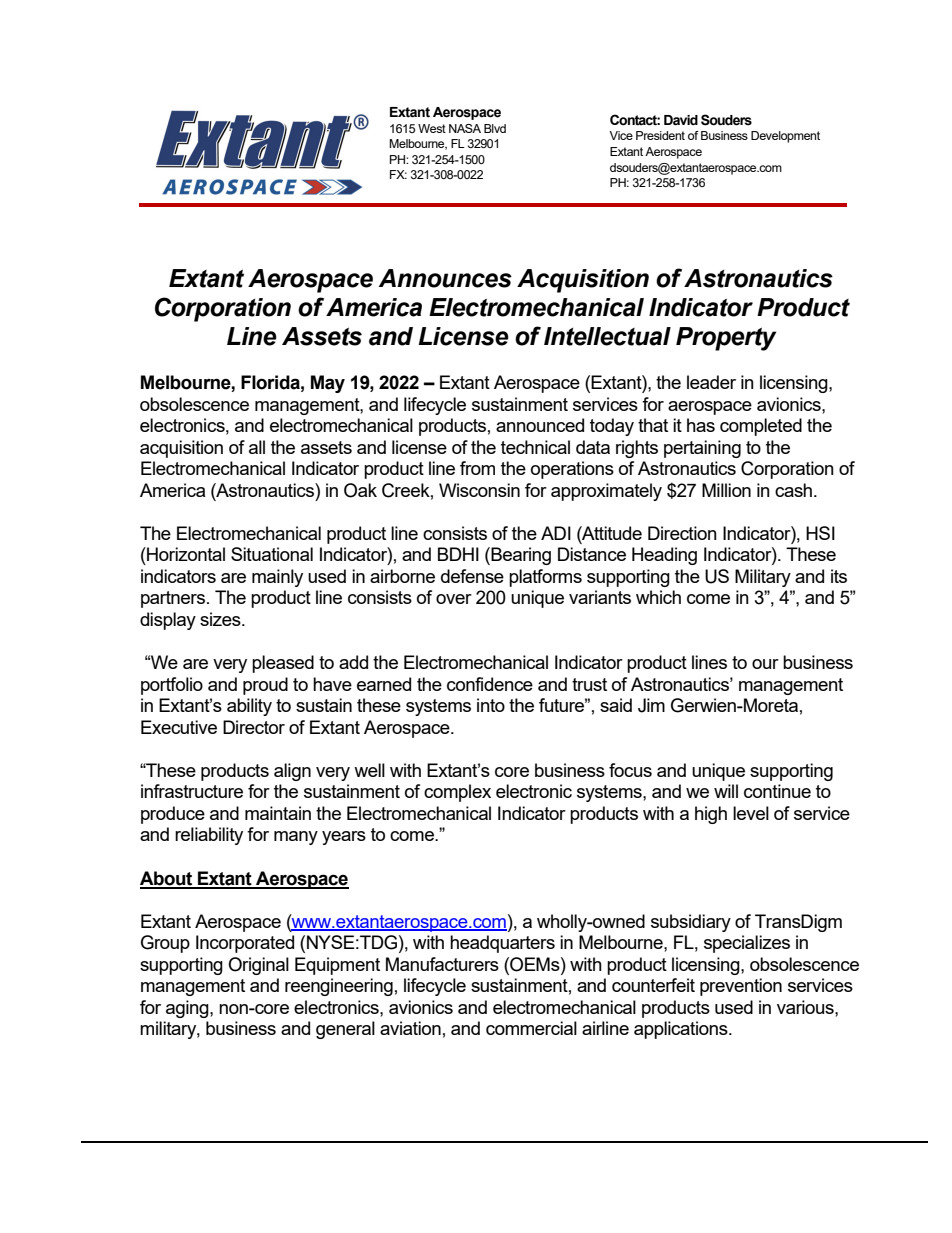 Image resolution: width=952 pixels, height=1233 pixels. What do you see at coordinates (651, 705) in the image?
I see `Jim` at bounding box center [651, 705].
